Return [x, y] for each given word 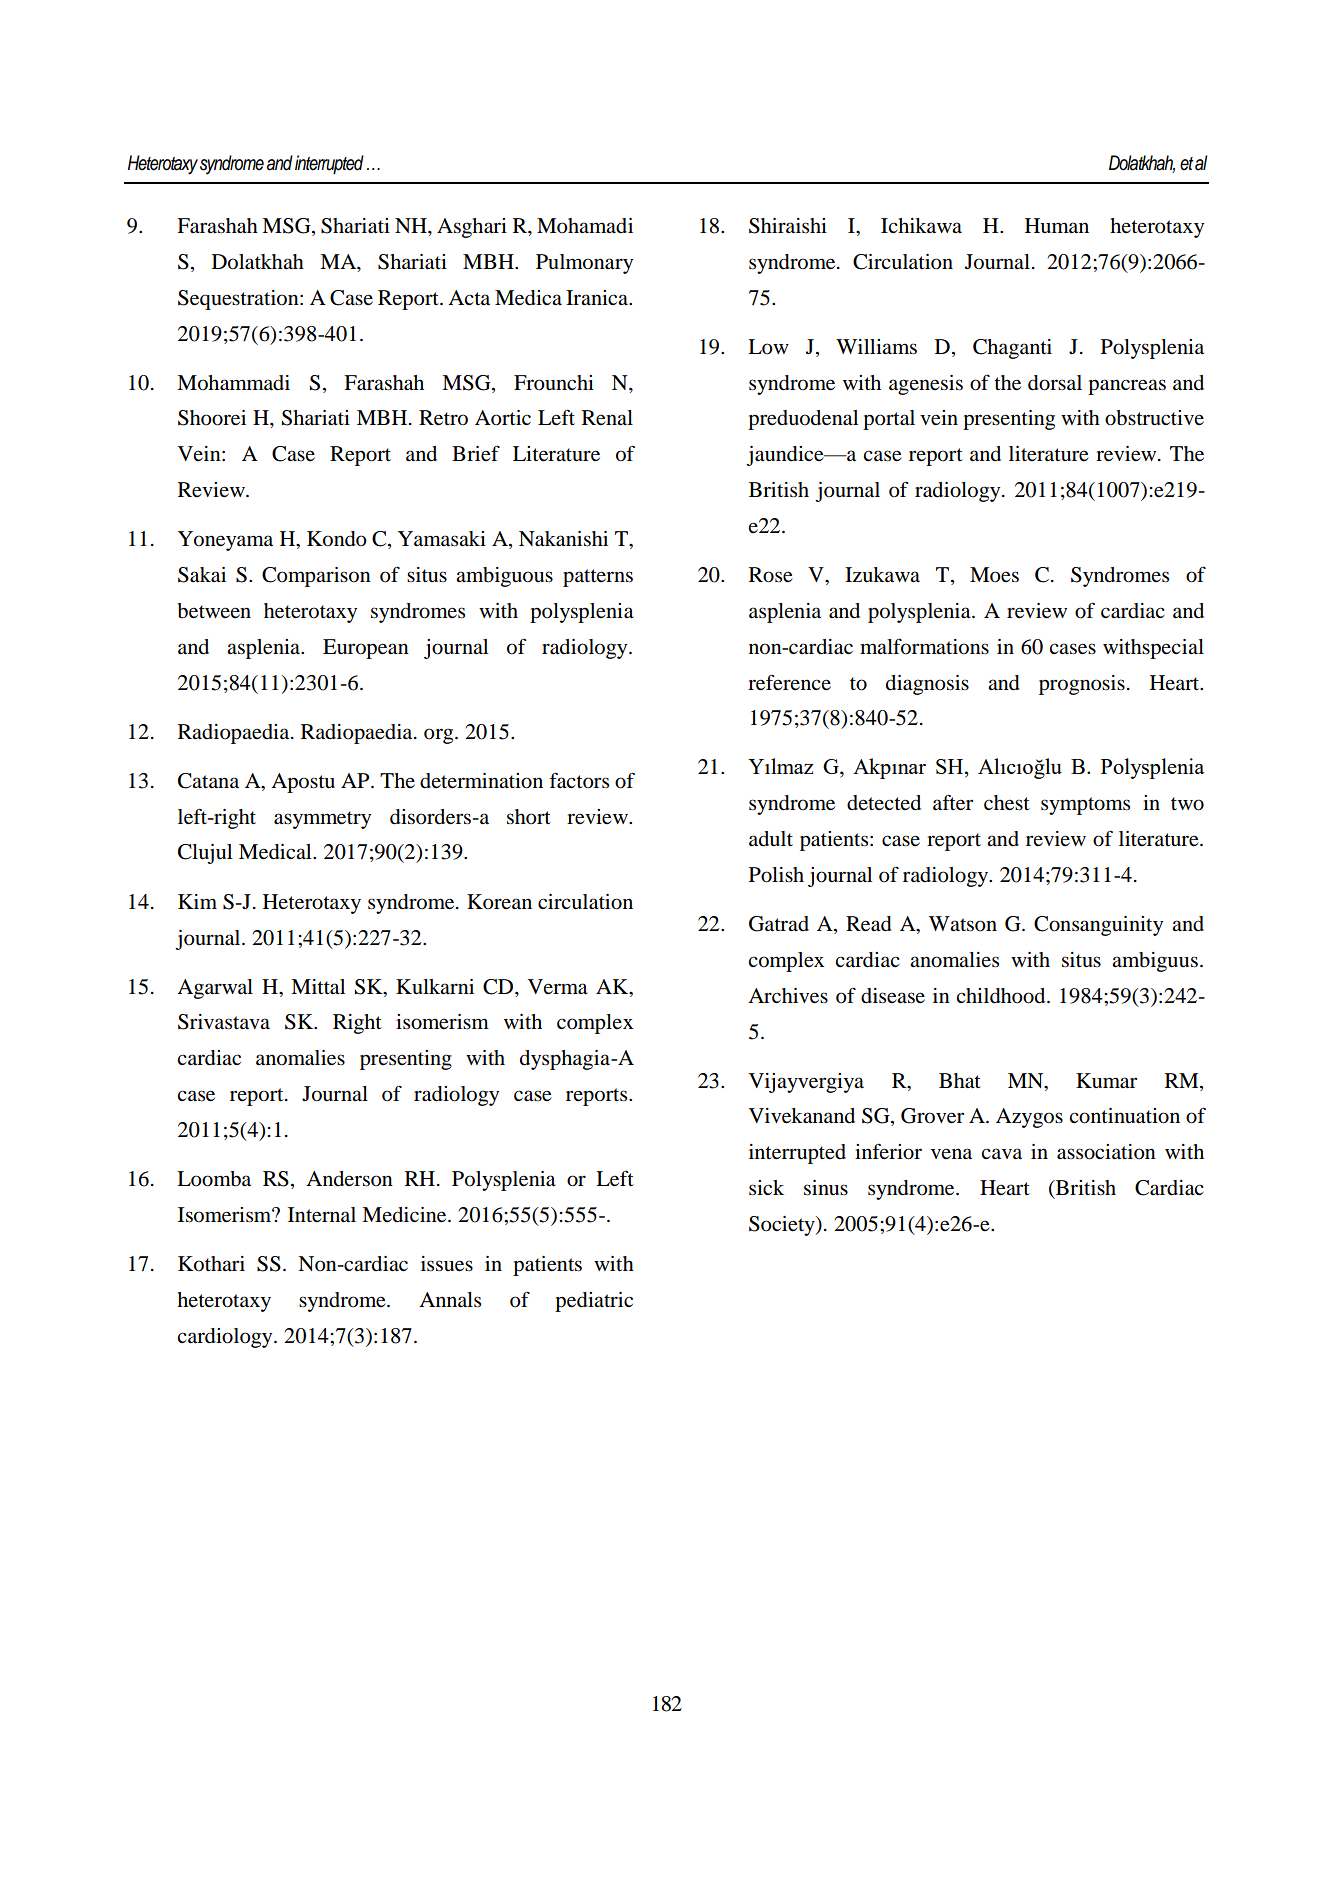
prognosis [1082, 685]
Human [1057, 226]
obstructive [1154, 418]
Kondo [337, 539]
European [366, 649]
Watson [963, 924]
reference [789, 682]
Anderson [349, 1179]
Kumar [1106, 1081]
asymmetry [322, 820]
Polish [776, 875]
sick [766, 1187]
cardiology [226, 1338]
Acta [469, 297]
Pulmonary [584, 264]
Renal [607, 418]
